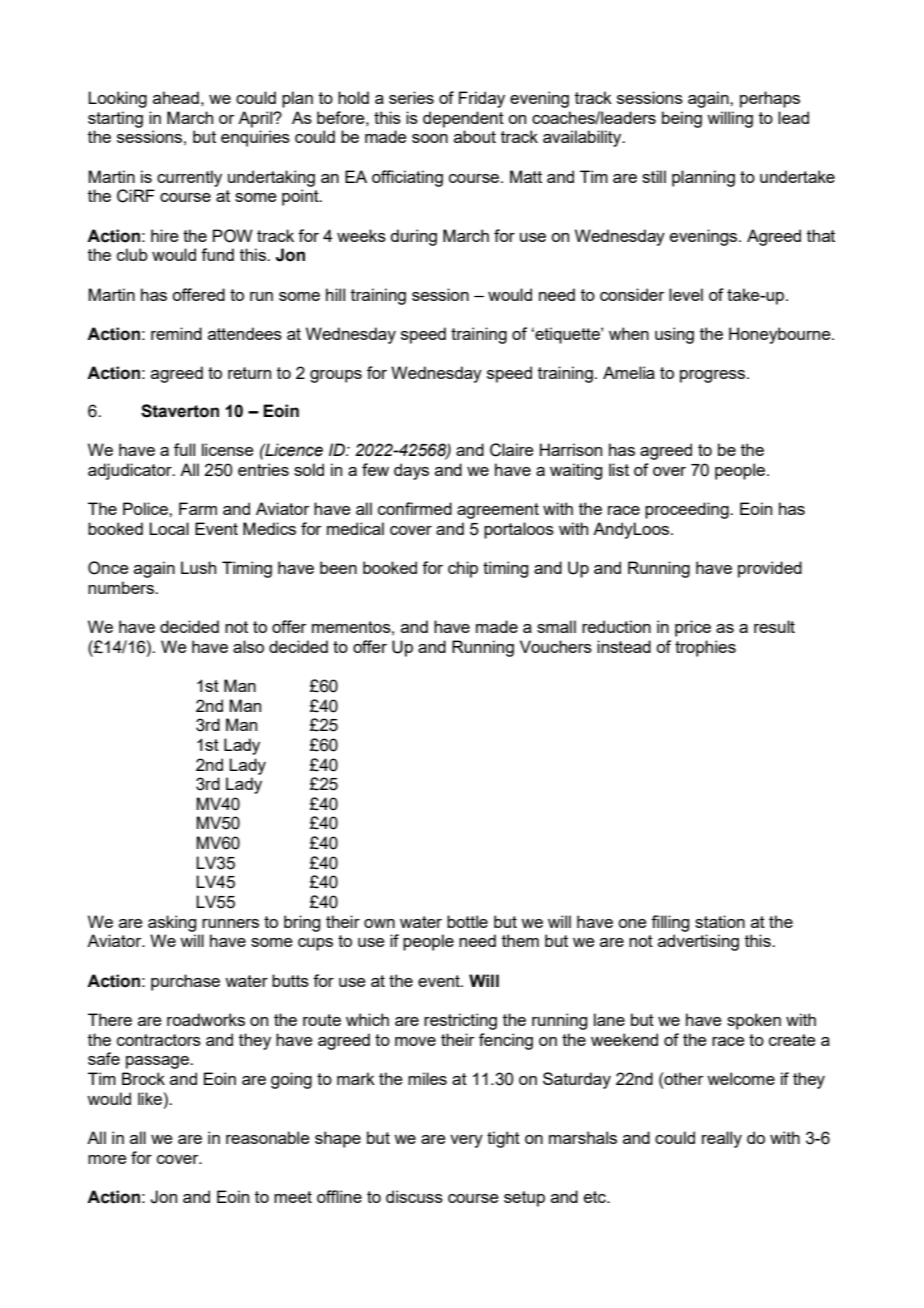  I want to click on really, so click(722, 1139).
